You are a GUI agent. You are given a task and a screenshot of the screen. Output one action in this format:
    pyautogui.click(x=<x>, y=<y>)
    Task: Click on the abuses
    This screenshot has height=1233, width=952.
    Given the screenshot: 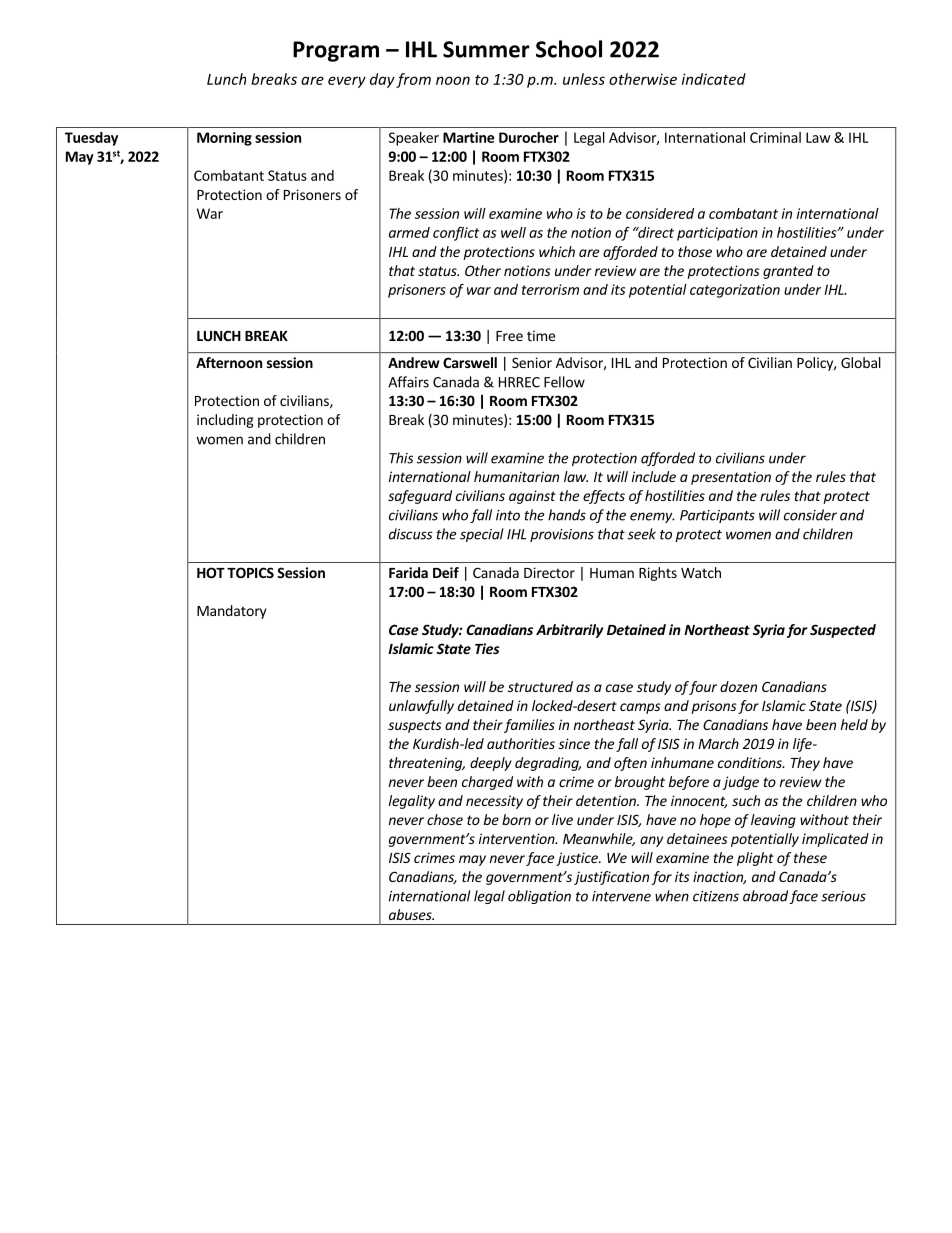 What is the action you would take?
    pyautogui.click(x=411, y=914)
